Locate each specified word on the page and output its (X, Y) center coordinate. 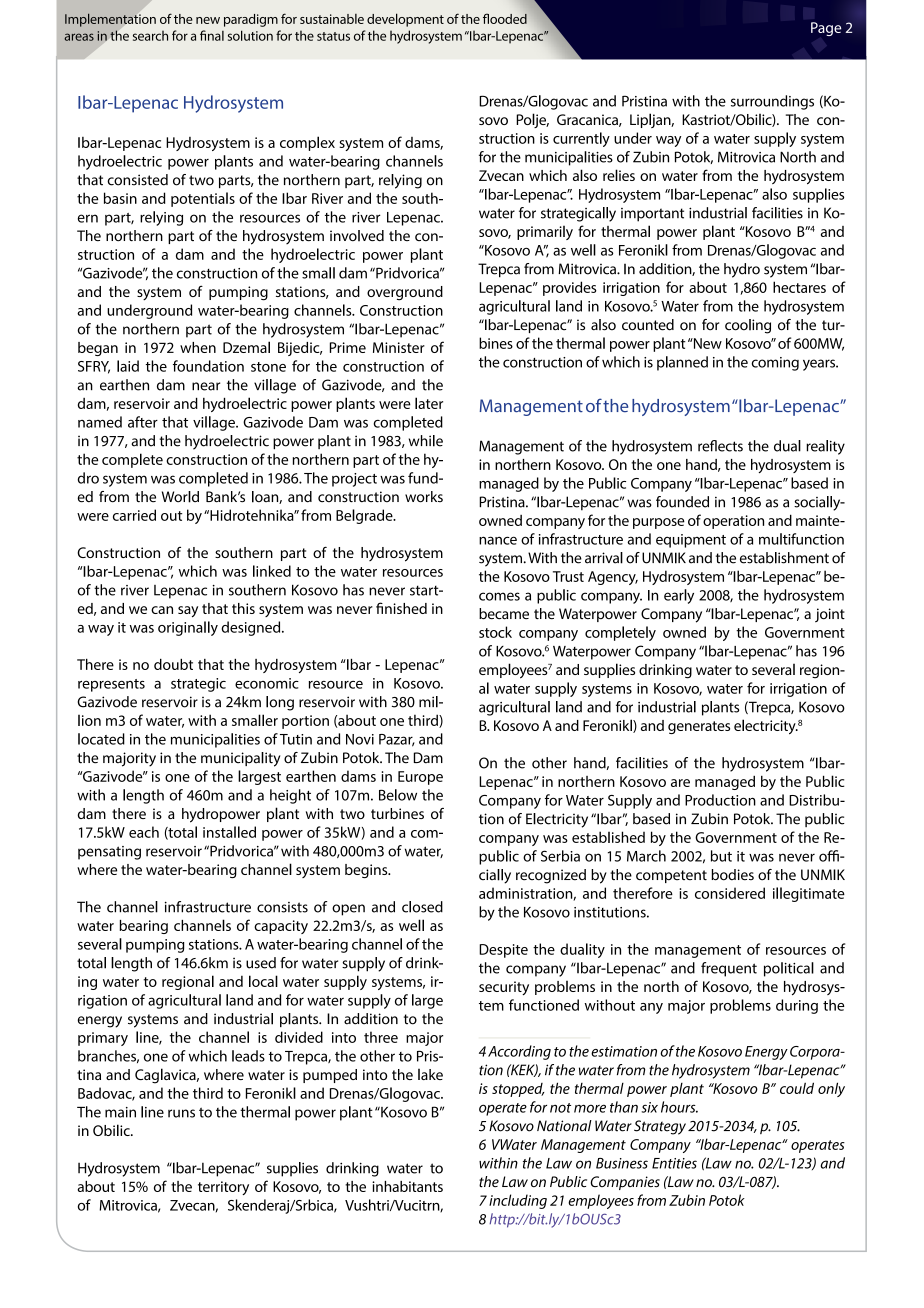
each (144, 832)
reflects (720, 446)
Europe (420, 778)
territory (223, 1188)
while (426, 441)
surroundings (772, 102)
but (721, 856)
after (143, 422)
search (150, 36)
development (405, 20)
